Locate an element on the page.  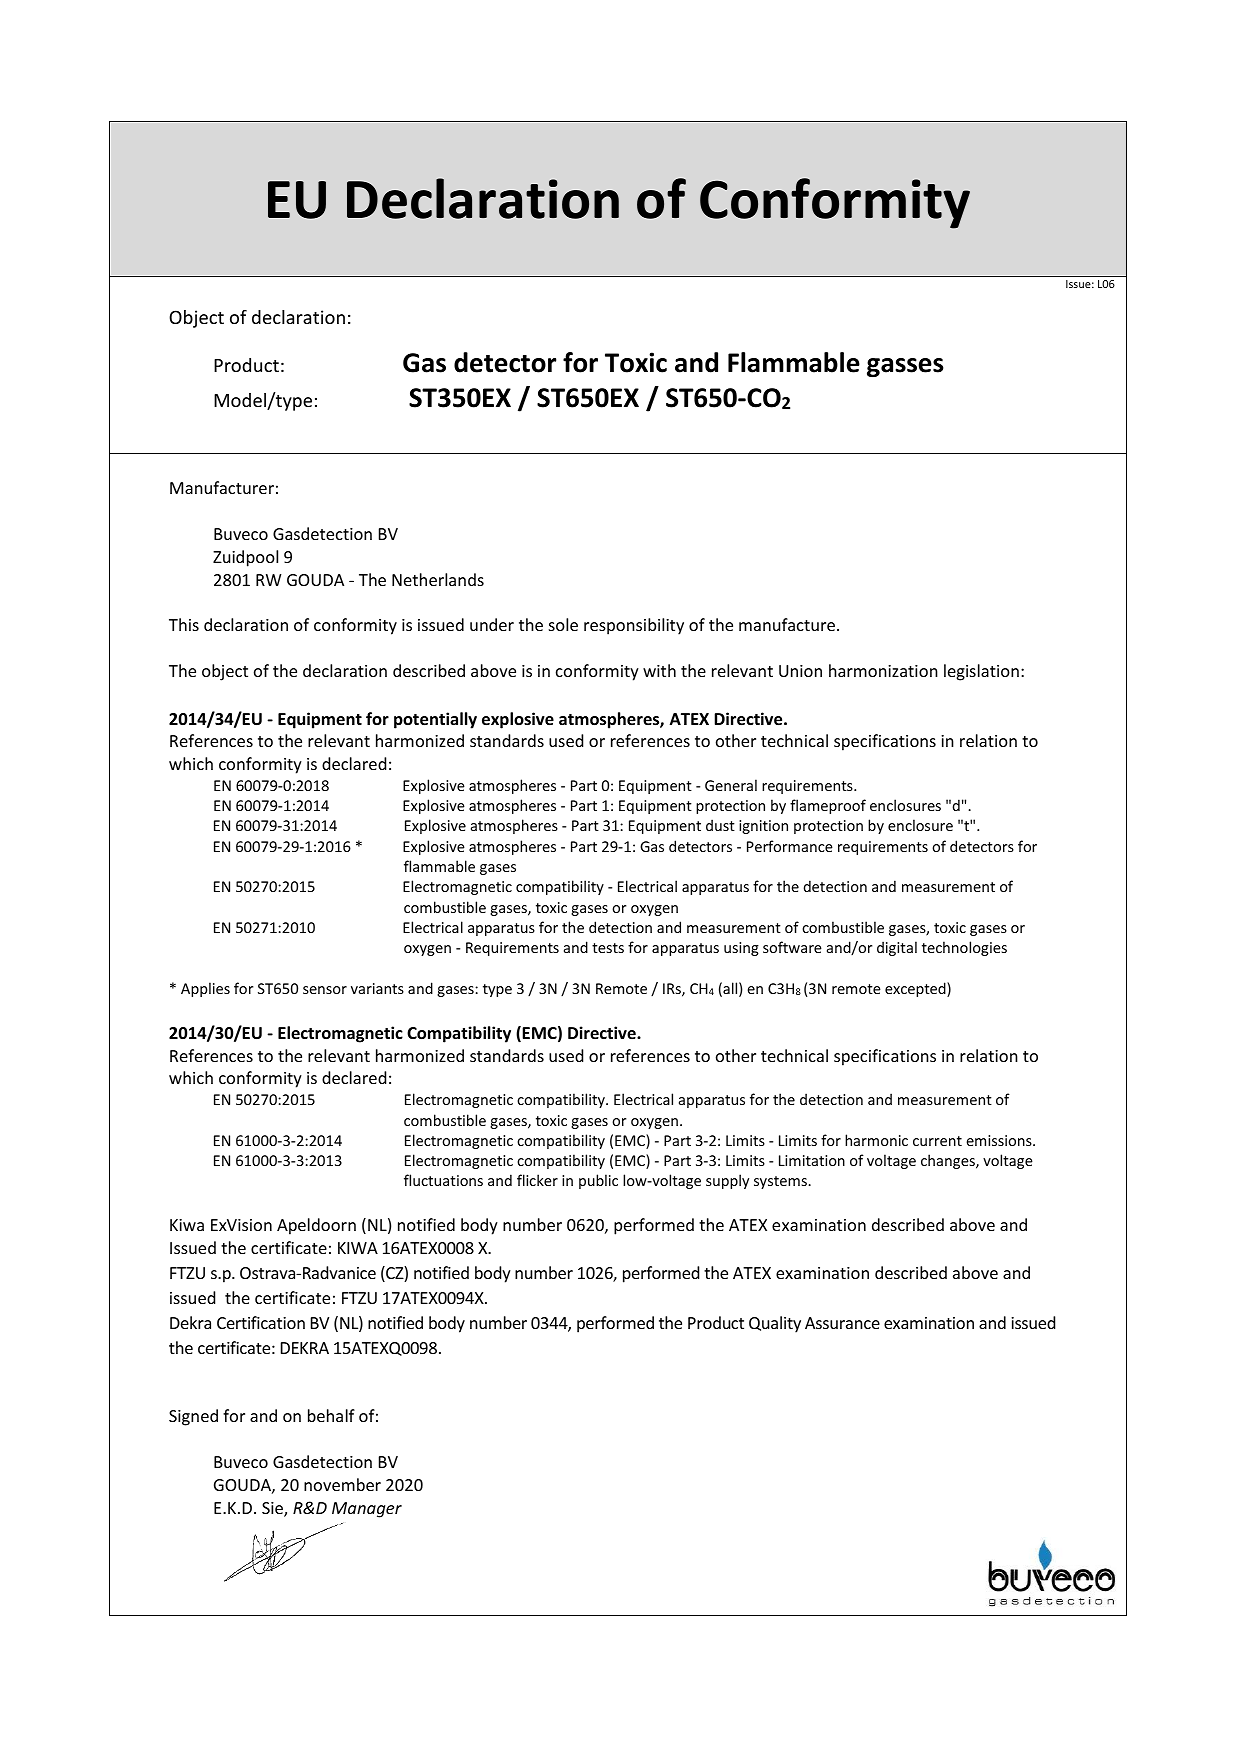
sensor is located at coordinates (325, 990).
